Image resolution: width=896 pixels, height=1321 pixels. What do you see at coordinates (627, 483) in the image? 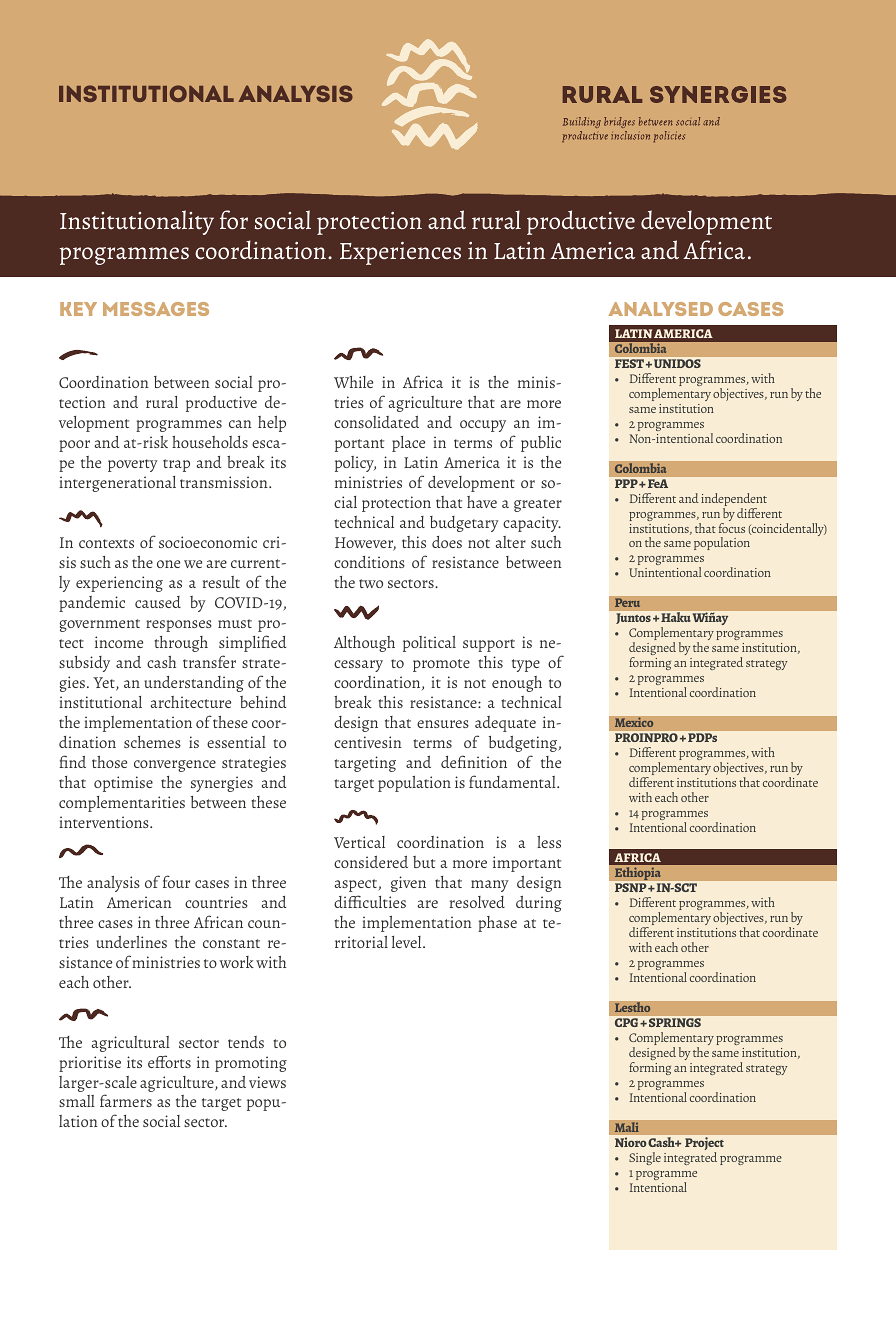
I see `PPP` at bounding box center [627, 483].
